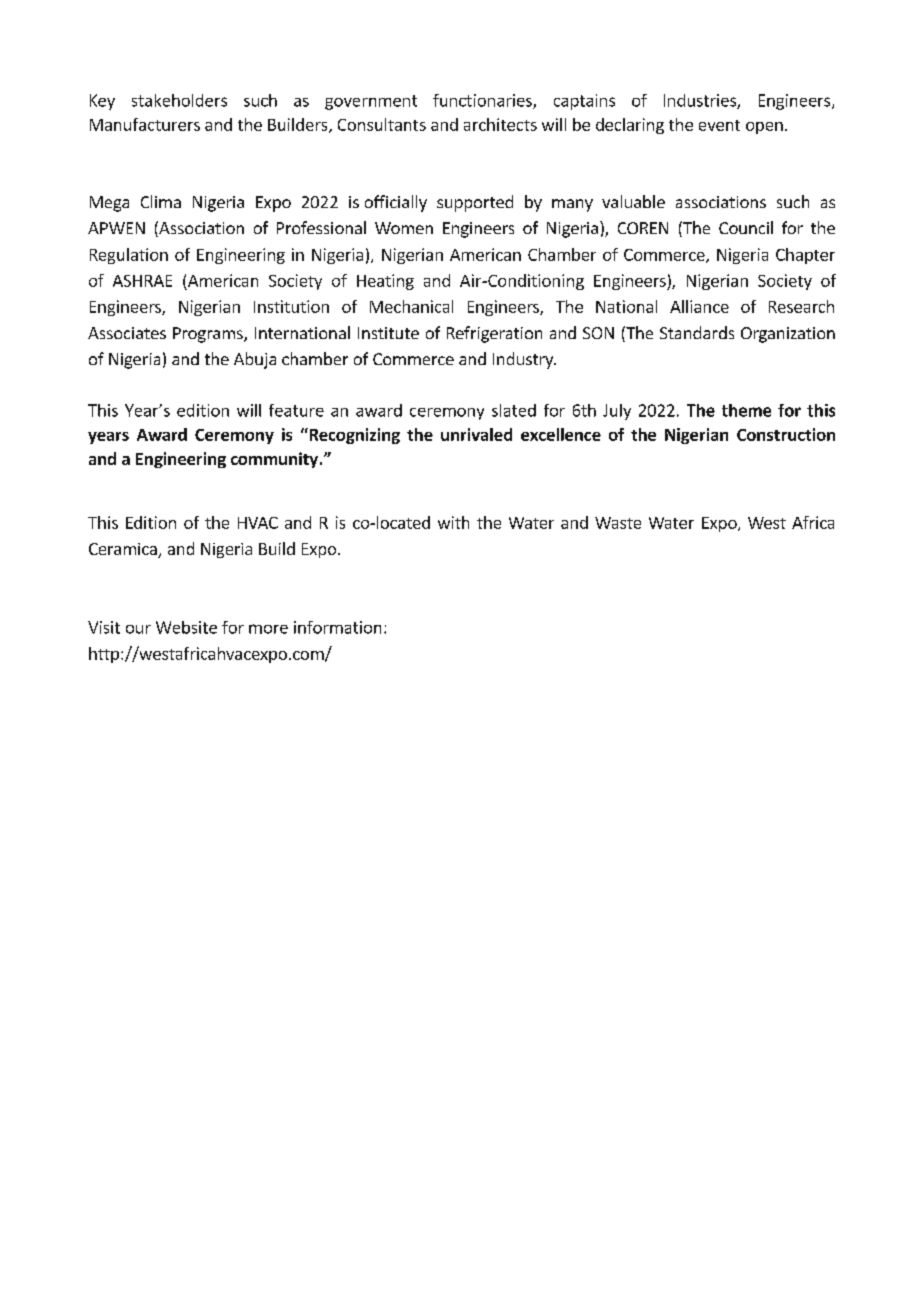 The height and width of the screenshot is (1308, 924). Describe the element at coordinates (483, 101) in the screenshot. I see `functionaries` at that location.
